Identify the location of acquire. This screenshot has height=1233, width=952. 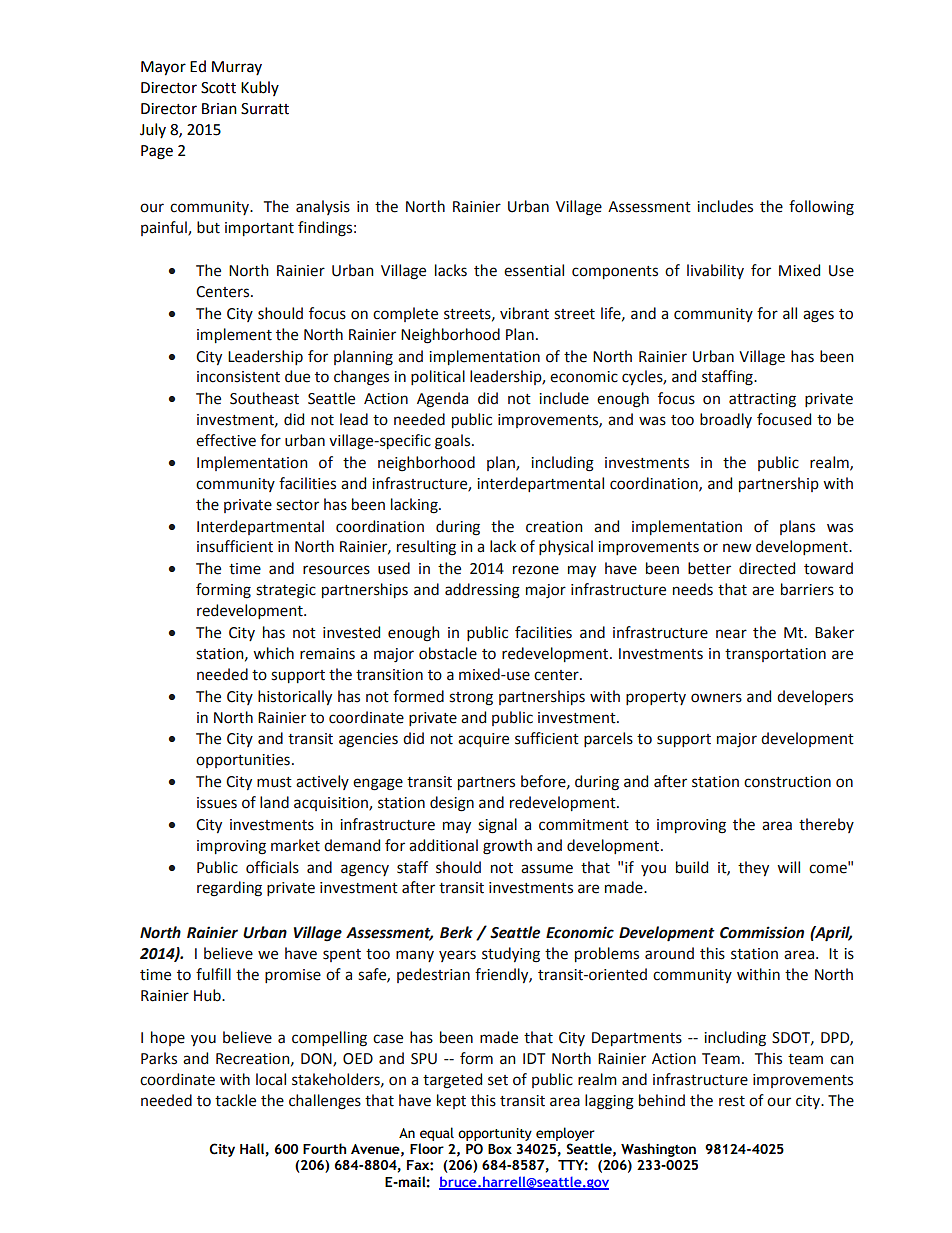
(483, 740).
